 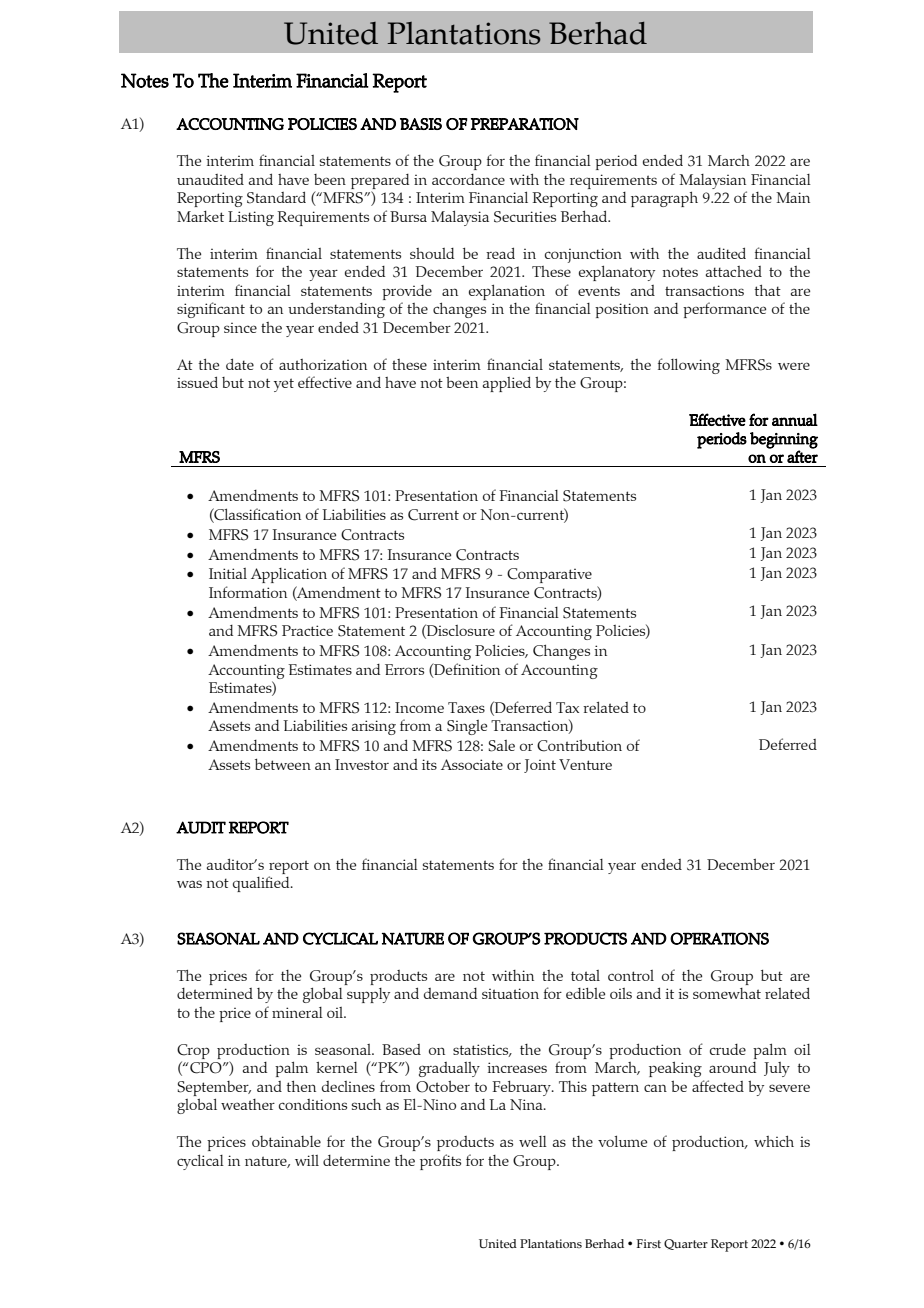 I want to click on profits, so click(x=440, y=1162).
